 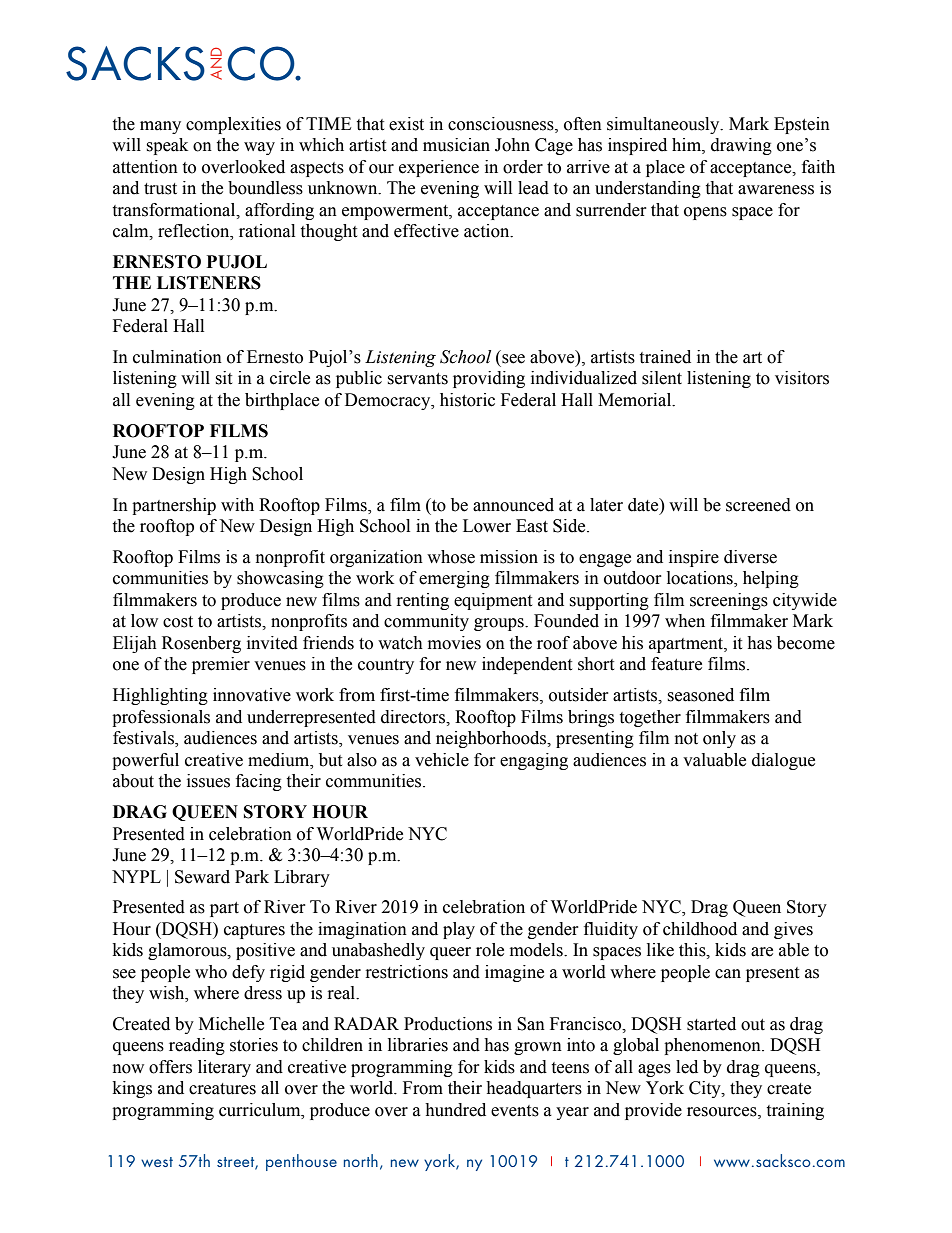 What do you see at coordinates (513, 505) in the screenshot?
I see `announced` at bounding box center [513, 505].
